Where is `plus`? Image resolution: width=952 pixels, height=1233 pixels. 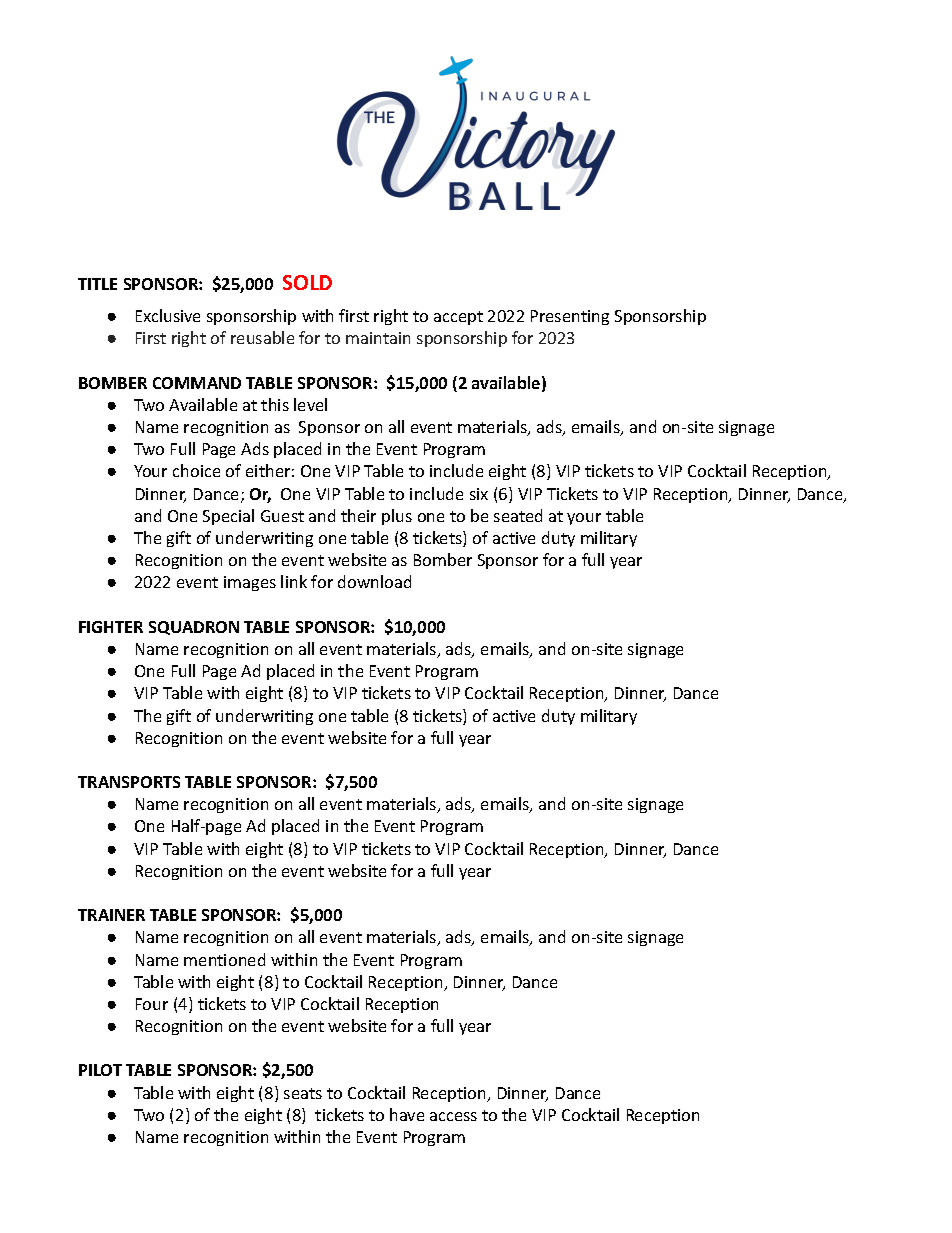 plus is located at coordinates (397, 517).
